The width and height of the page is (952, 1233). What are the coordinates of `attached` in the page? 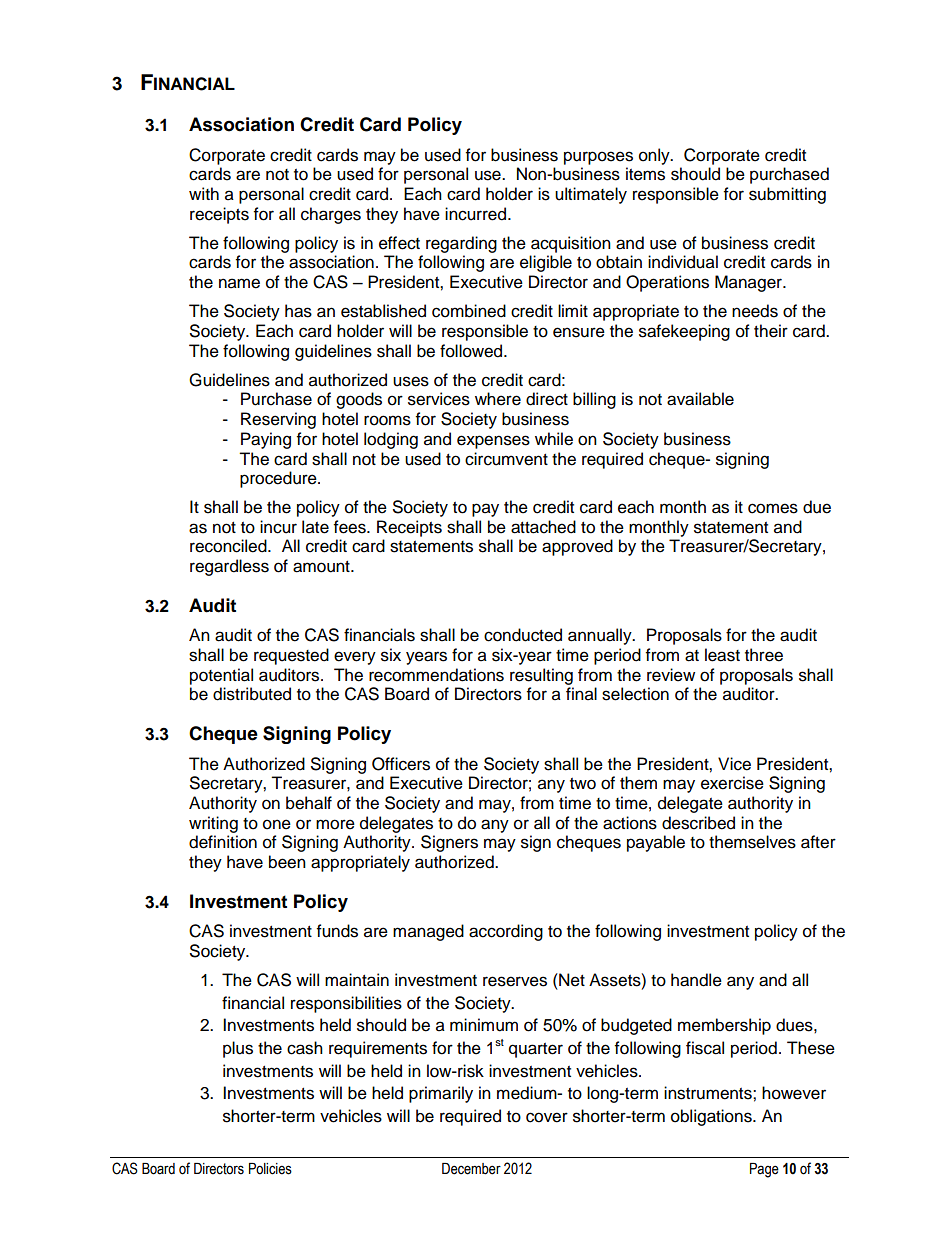 It's located at (543, 527).
